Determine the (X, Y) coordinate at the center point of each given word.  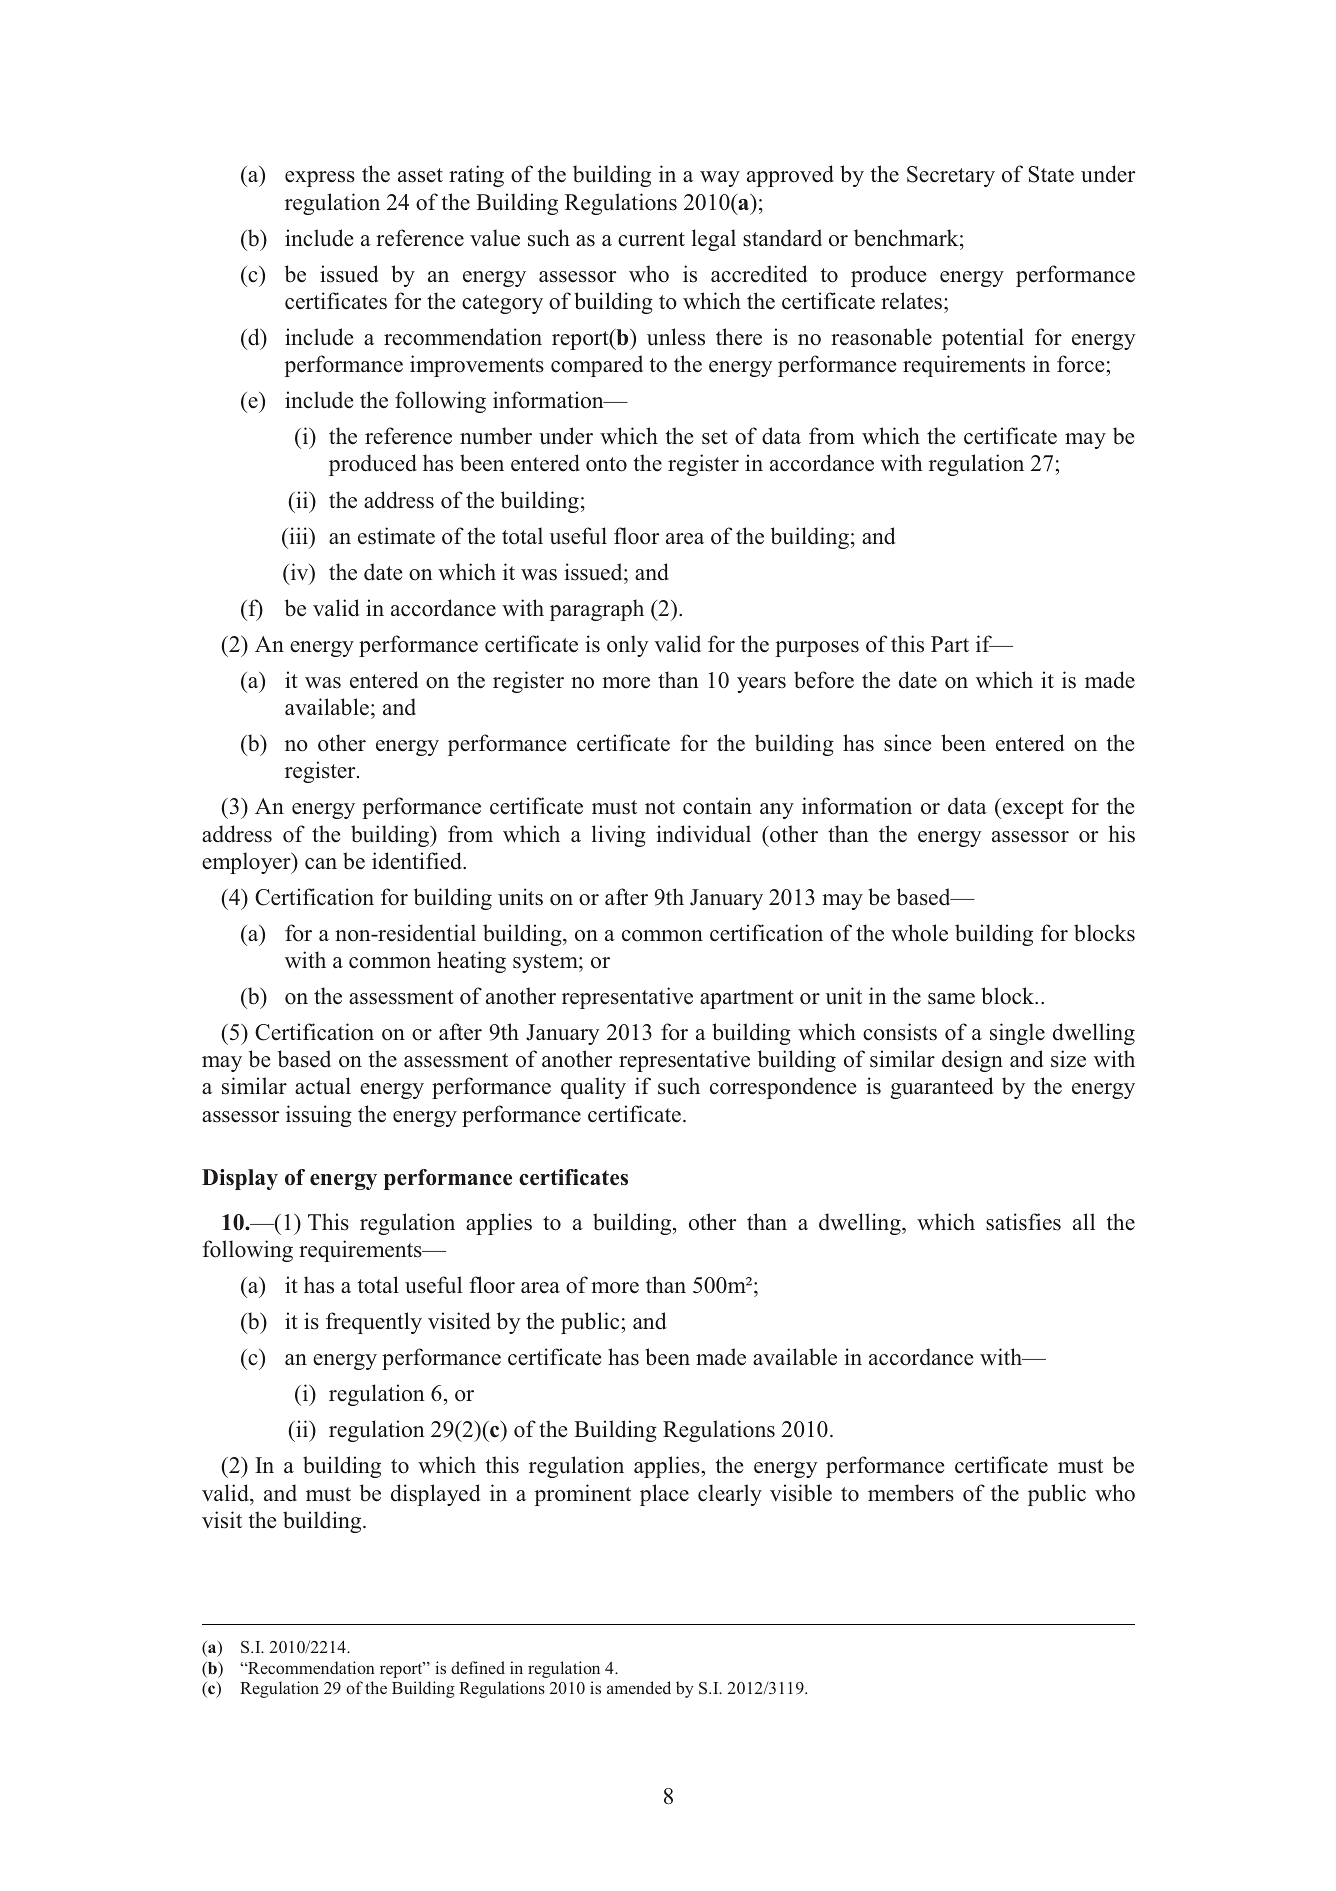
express (320, 179)
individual (703, 834)
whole (919, 933)
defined (478, 1667)
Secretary (951, 176)
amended (639, 1687)
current (651, 239)
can (321, 864)
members (911, 1493)
